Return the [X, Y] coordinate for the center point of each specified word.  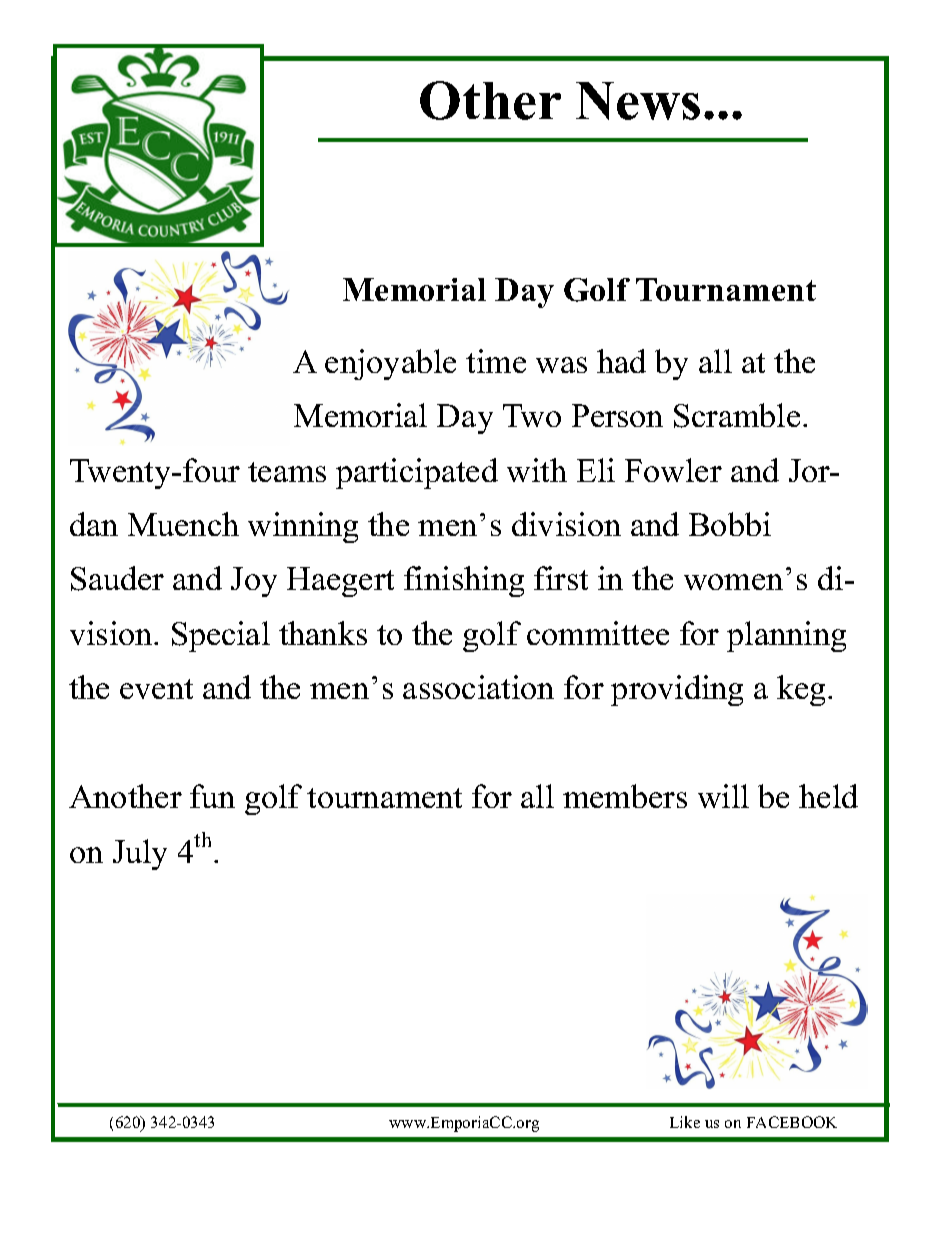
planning [786, 636]
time [496, 361]
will [723, 796]
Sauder [117, 578]
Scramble [737, 415]
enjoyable [390, 364]
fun [212, 796]
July [140, 854]
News [638, 101]
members [625, 796]
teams [287, 472]
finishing [464, 581]
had [621, 361]
